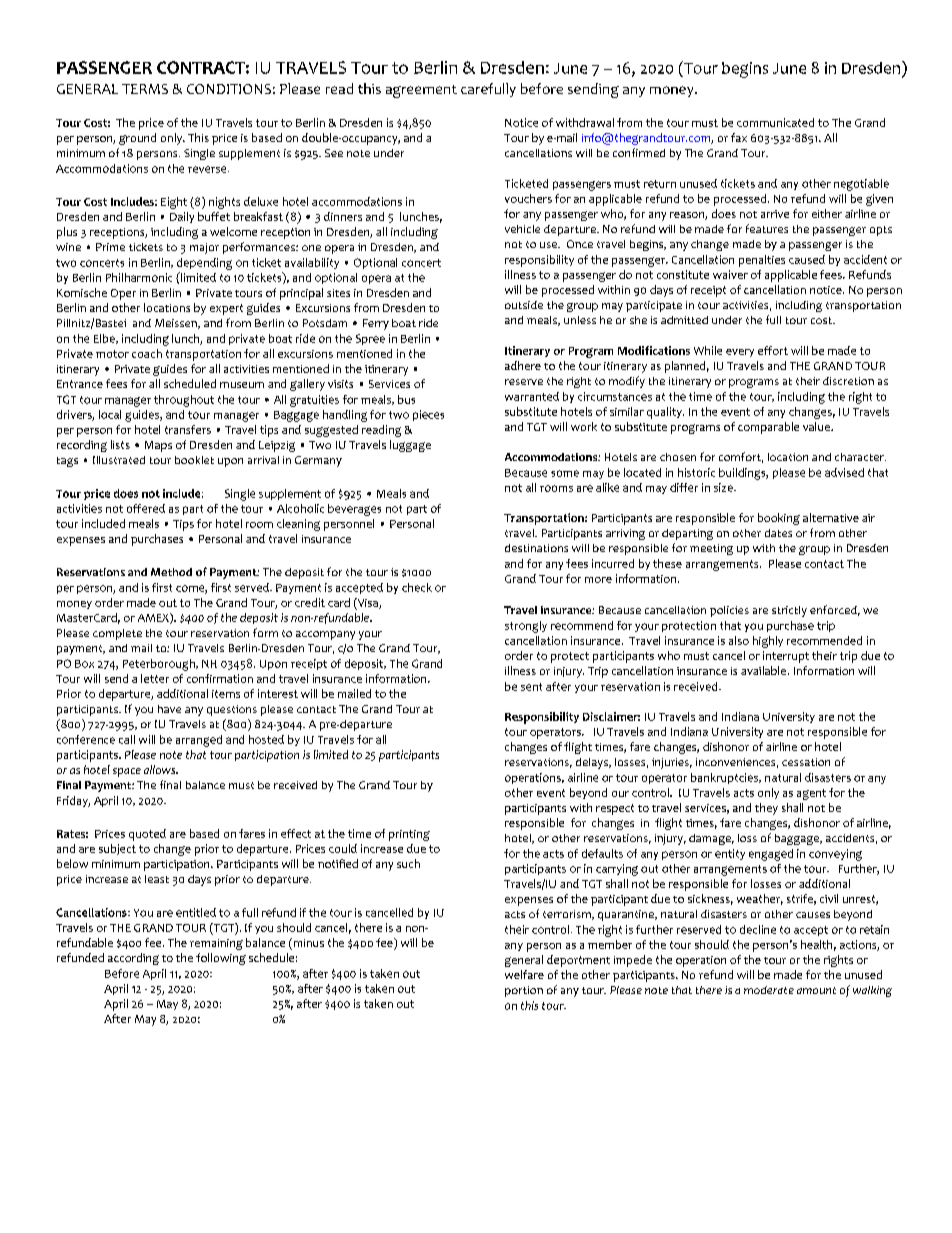 The width and height of the image is (952, 1233). I want to click on sent, so click(531, 687).
